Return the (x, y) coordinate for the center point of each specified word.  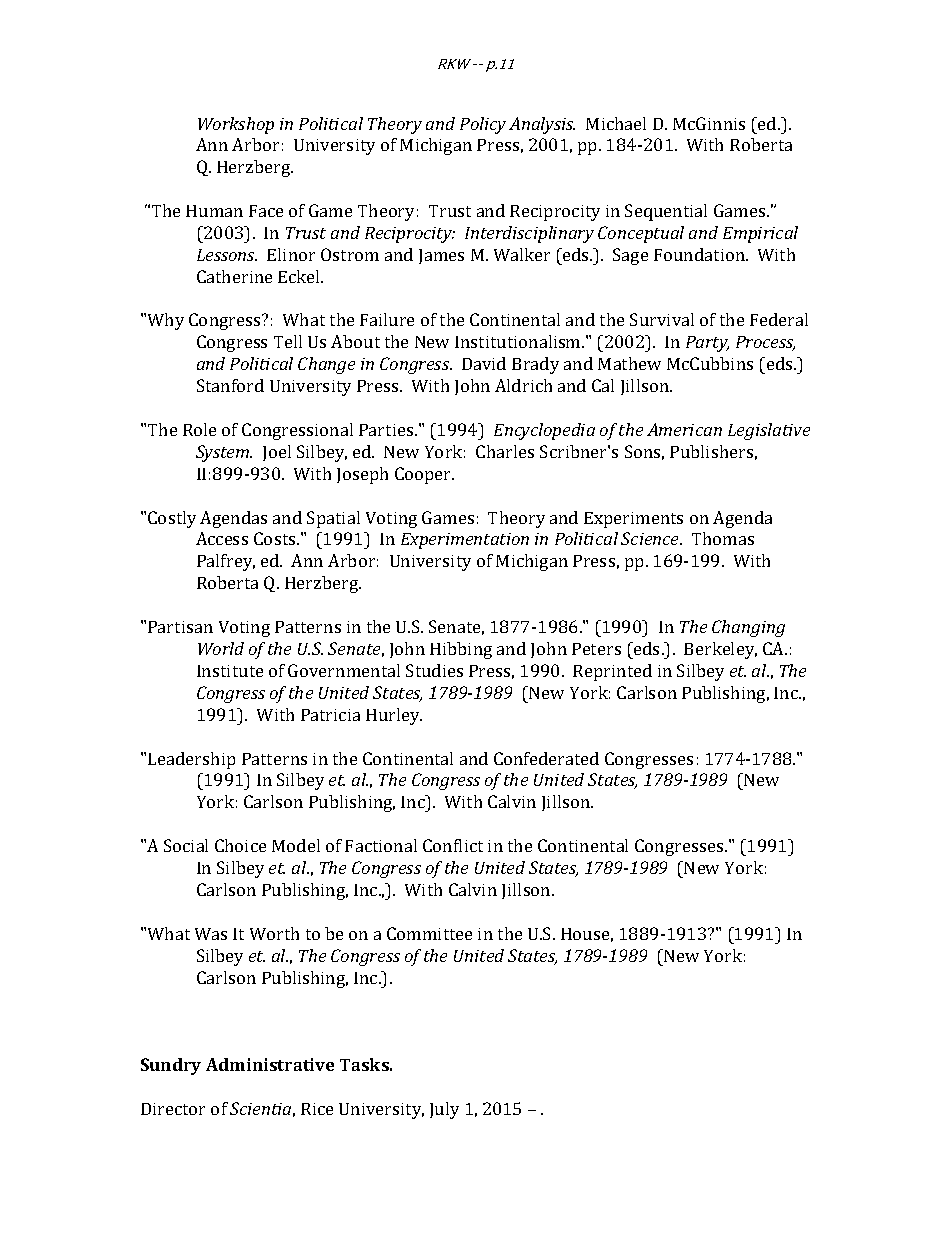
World (221, 648)
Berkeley (720, 650)
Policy (483, 125)
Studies (434, 670)
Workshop (236, 125)
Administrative (270, 1064)
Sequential (666, 212)
